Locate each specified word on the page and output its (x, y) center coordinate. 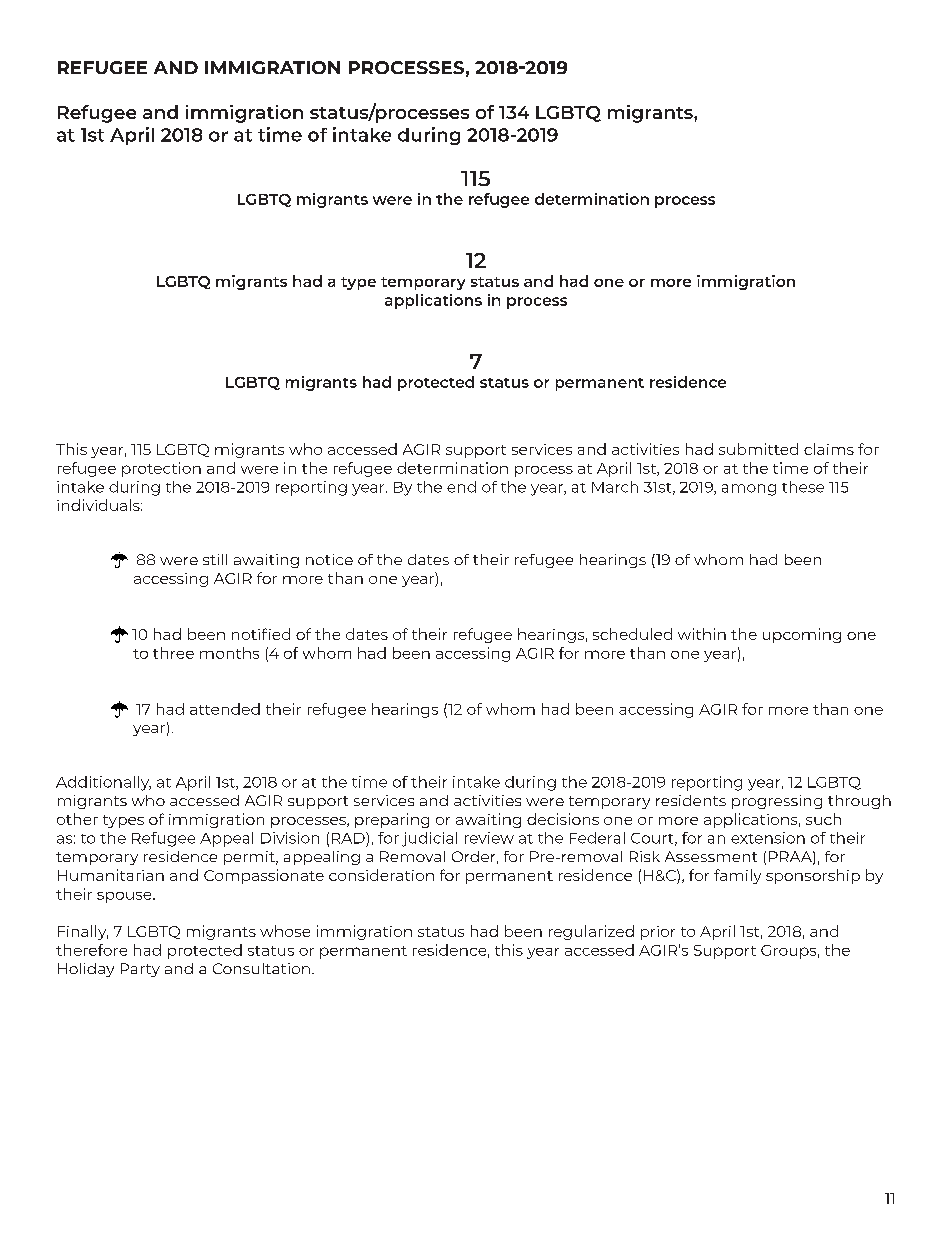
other (77, 819)
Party (140, 970)
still (215, 559)
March (615, 487)
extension (768, 838)
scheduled (632, 634)
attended (225, 709)
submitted (758, 449)
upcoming (802, 635)
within (702, 634)
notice (329, 559)
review (489, 838)
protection (161, 469)
